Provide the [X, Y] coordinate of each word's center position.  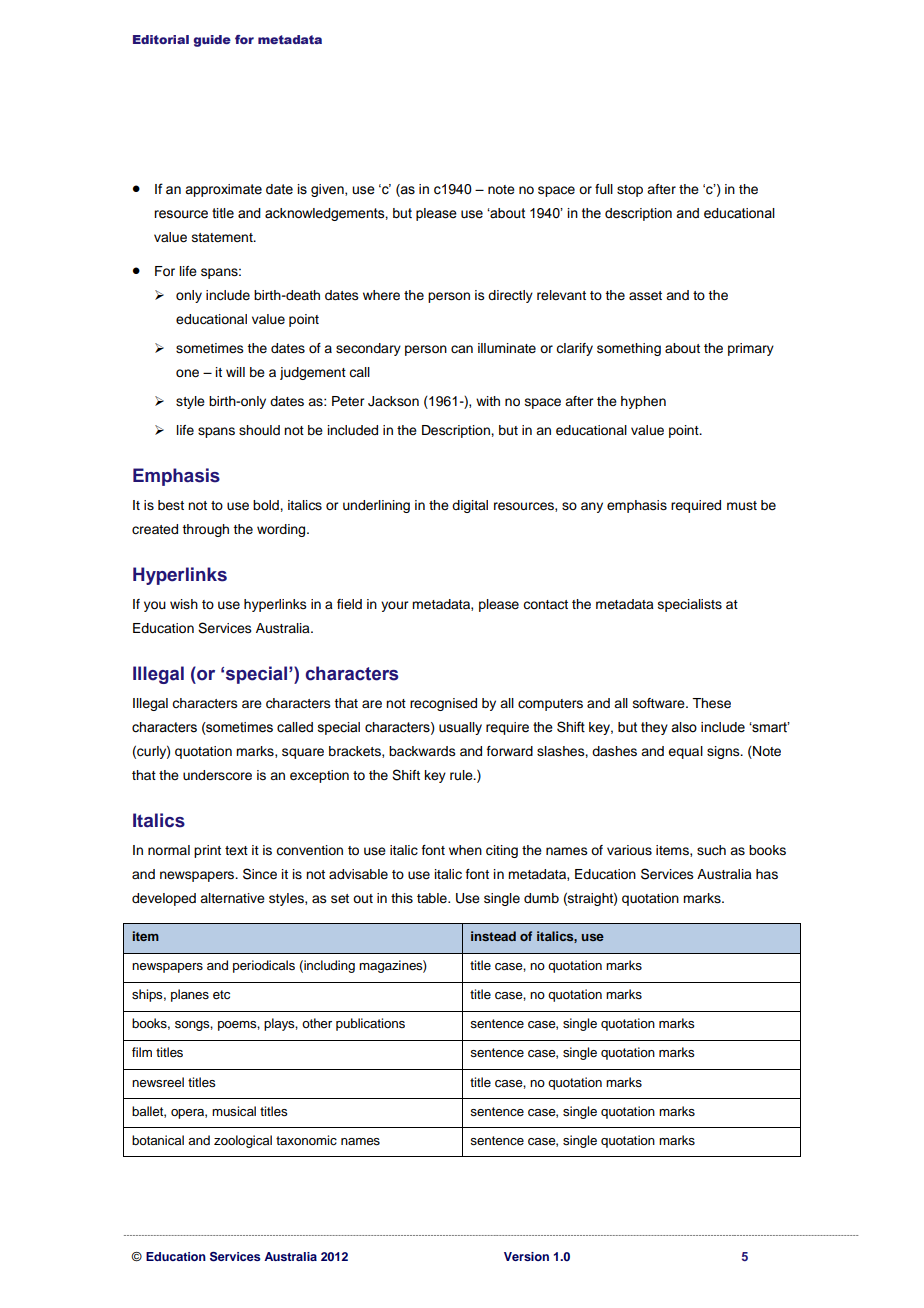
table [433, 898]
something [629, 349]
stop [630, 191]
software [660, 703]
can [462, 349]
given [328, 190]
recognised [443, 704]
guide [212, 41]
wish [184, 604]
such [711, 850]
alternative [232, 898]
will [235, 372]
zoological [243, 1141]
